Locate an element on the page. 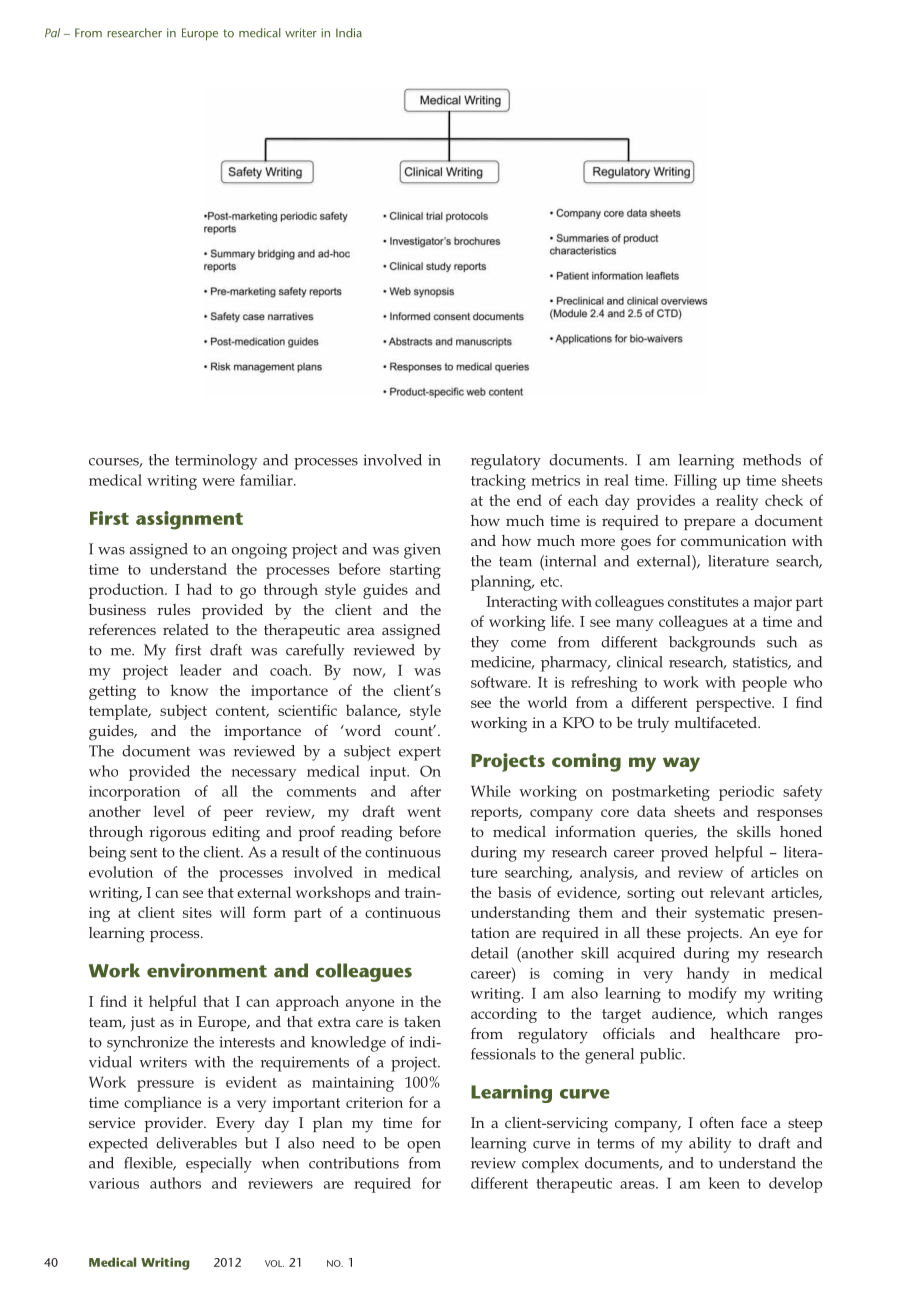 The height and width of the document is (1308, 924). methods is located at coordinates (772, 460).
